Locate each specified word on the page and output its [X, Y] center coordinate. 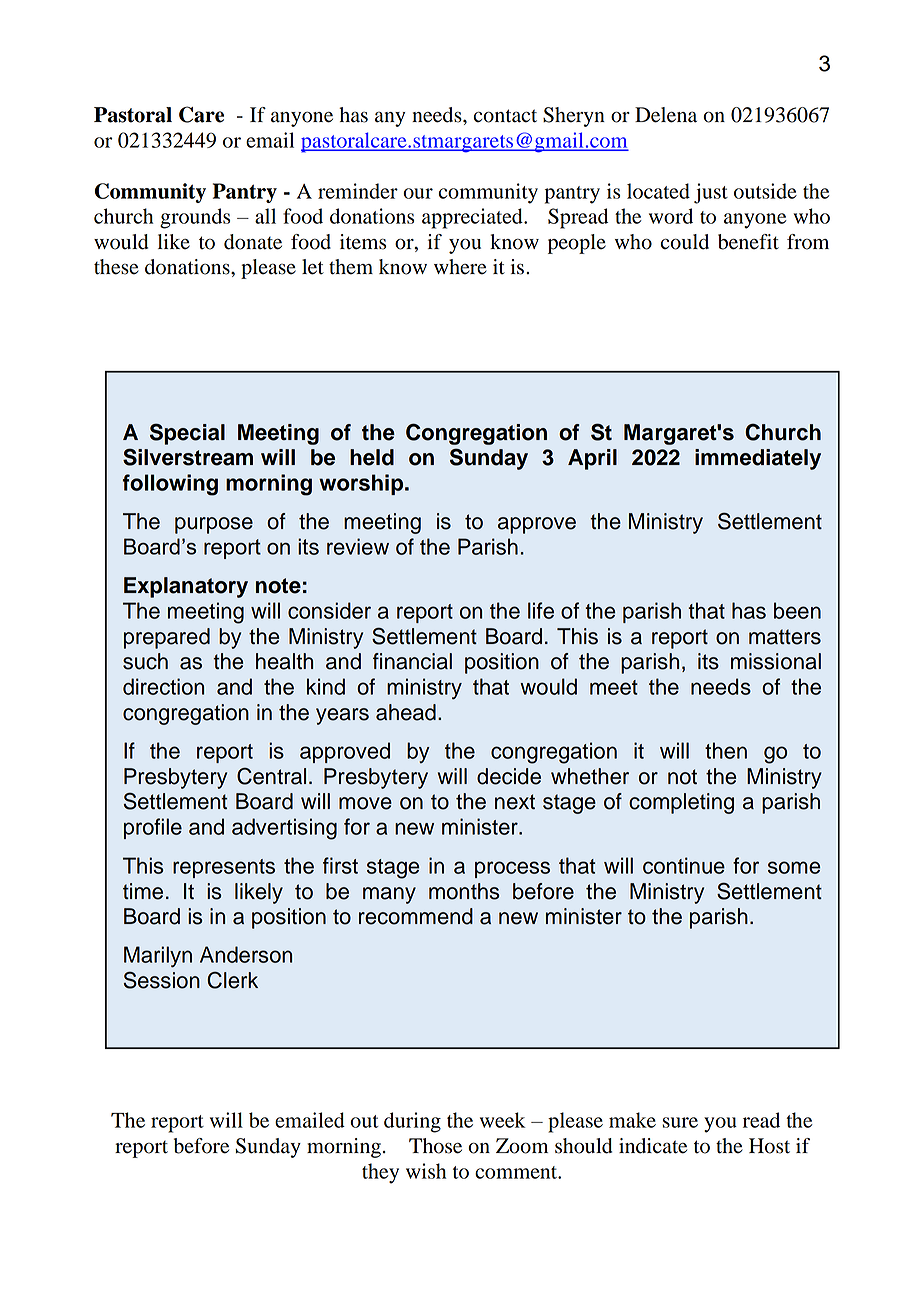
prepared [167, 638]
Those [435, 1146]
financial [412, 661]
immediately [758, 459]
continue [684, 865]
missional [776, 661]
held [372, 457]
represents [224, 868]
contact [505, 116]
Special [187, 434]
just [711, 193]
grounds [195, 218]
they [380, 1173]
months [464, 891]
